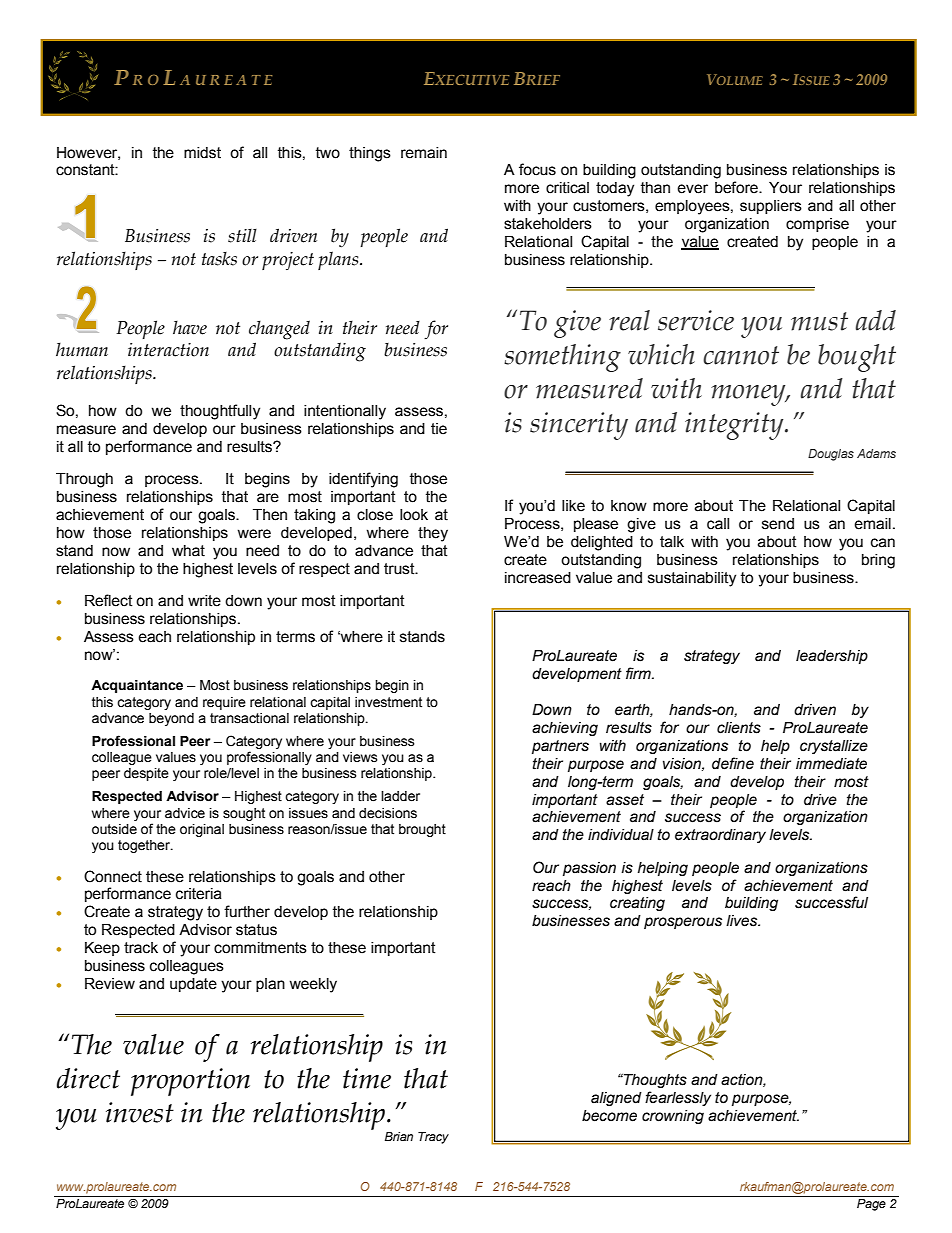  What do you see at coordinates (832, 657) in the screenshot?
I see `leadership` at bounding box center [832, 657].
